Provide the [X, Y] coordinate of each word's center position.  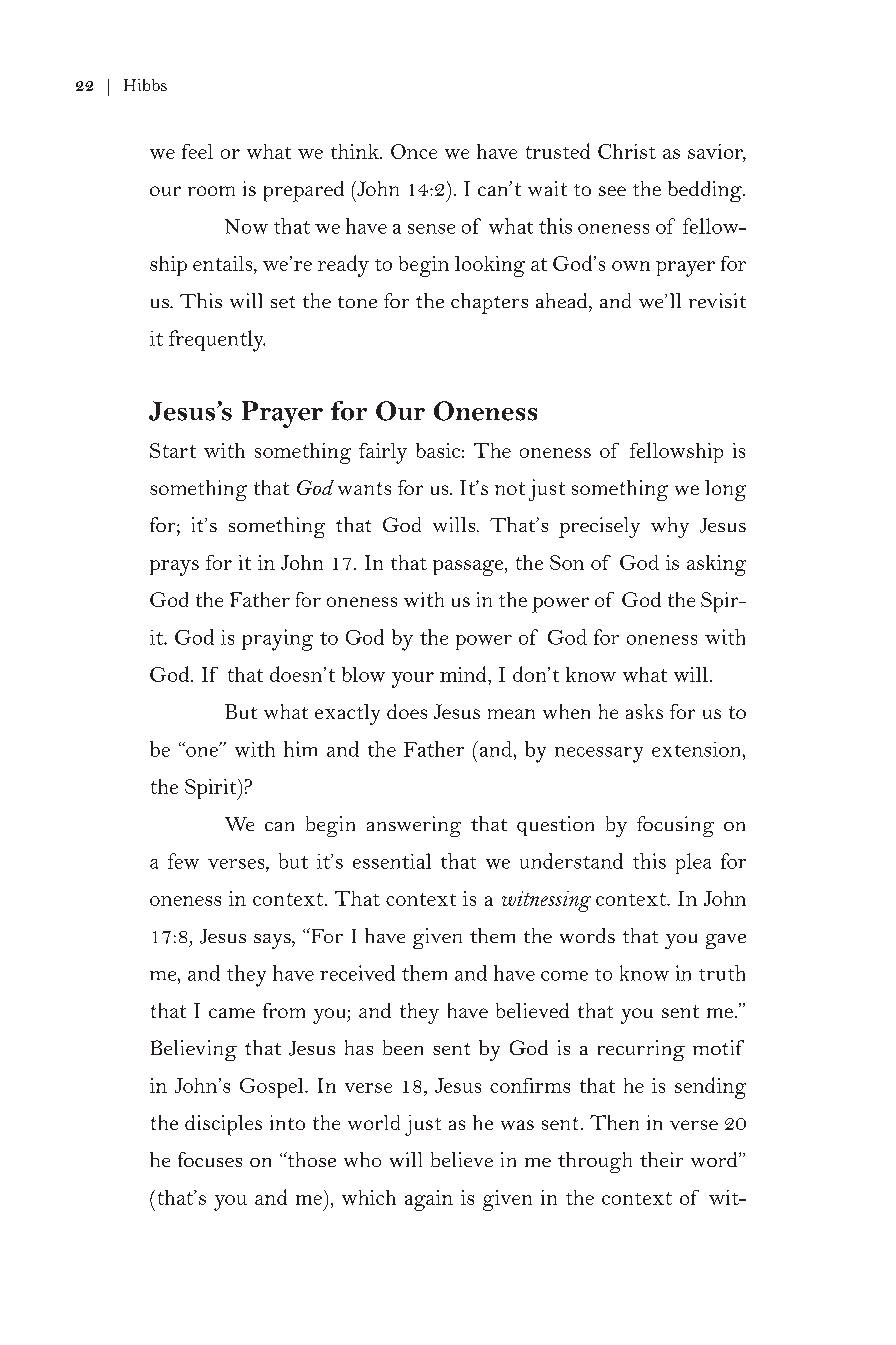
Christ [627, 151]
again [429, 1200]
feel [197, 151]
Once [414, 151]
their [661, 1159]
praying [277, 640]
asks [644, 711]
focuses [210, 1159]
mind [464, 674]
